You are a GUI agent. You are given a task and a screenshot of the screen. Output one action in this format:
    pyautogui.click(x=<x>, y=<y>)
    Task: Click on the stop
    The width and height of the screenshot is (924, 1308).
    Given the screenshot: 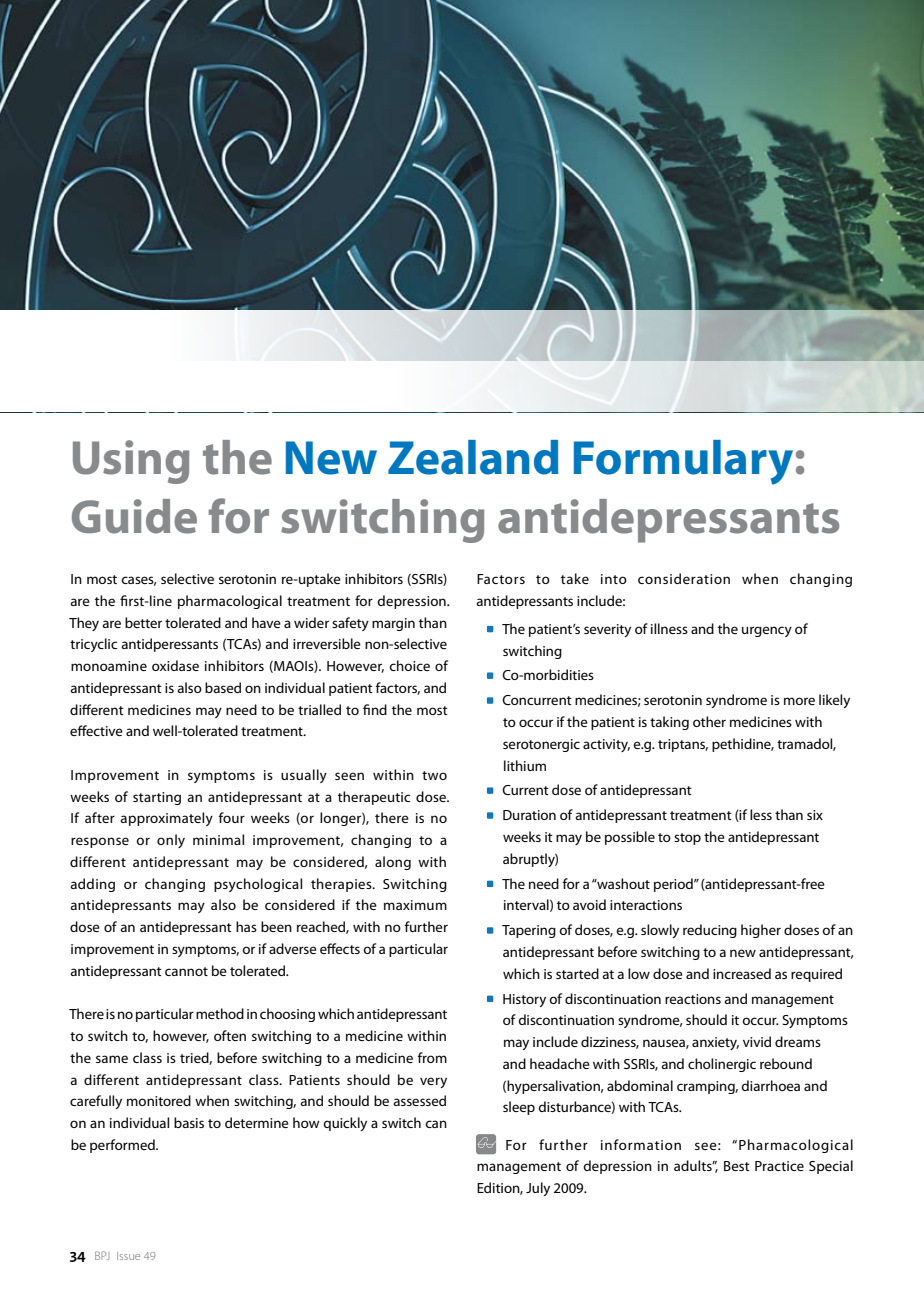 What is the action you would take?
    pyautogui.click(x=687, y=839)
